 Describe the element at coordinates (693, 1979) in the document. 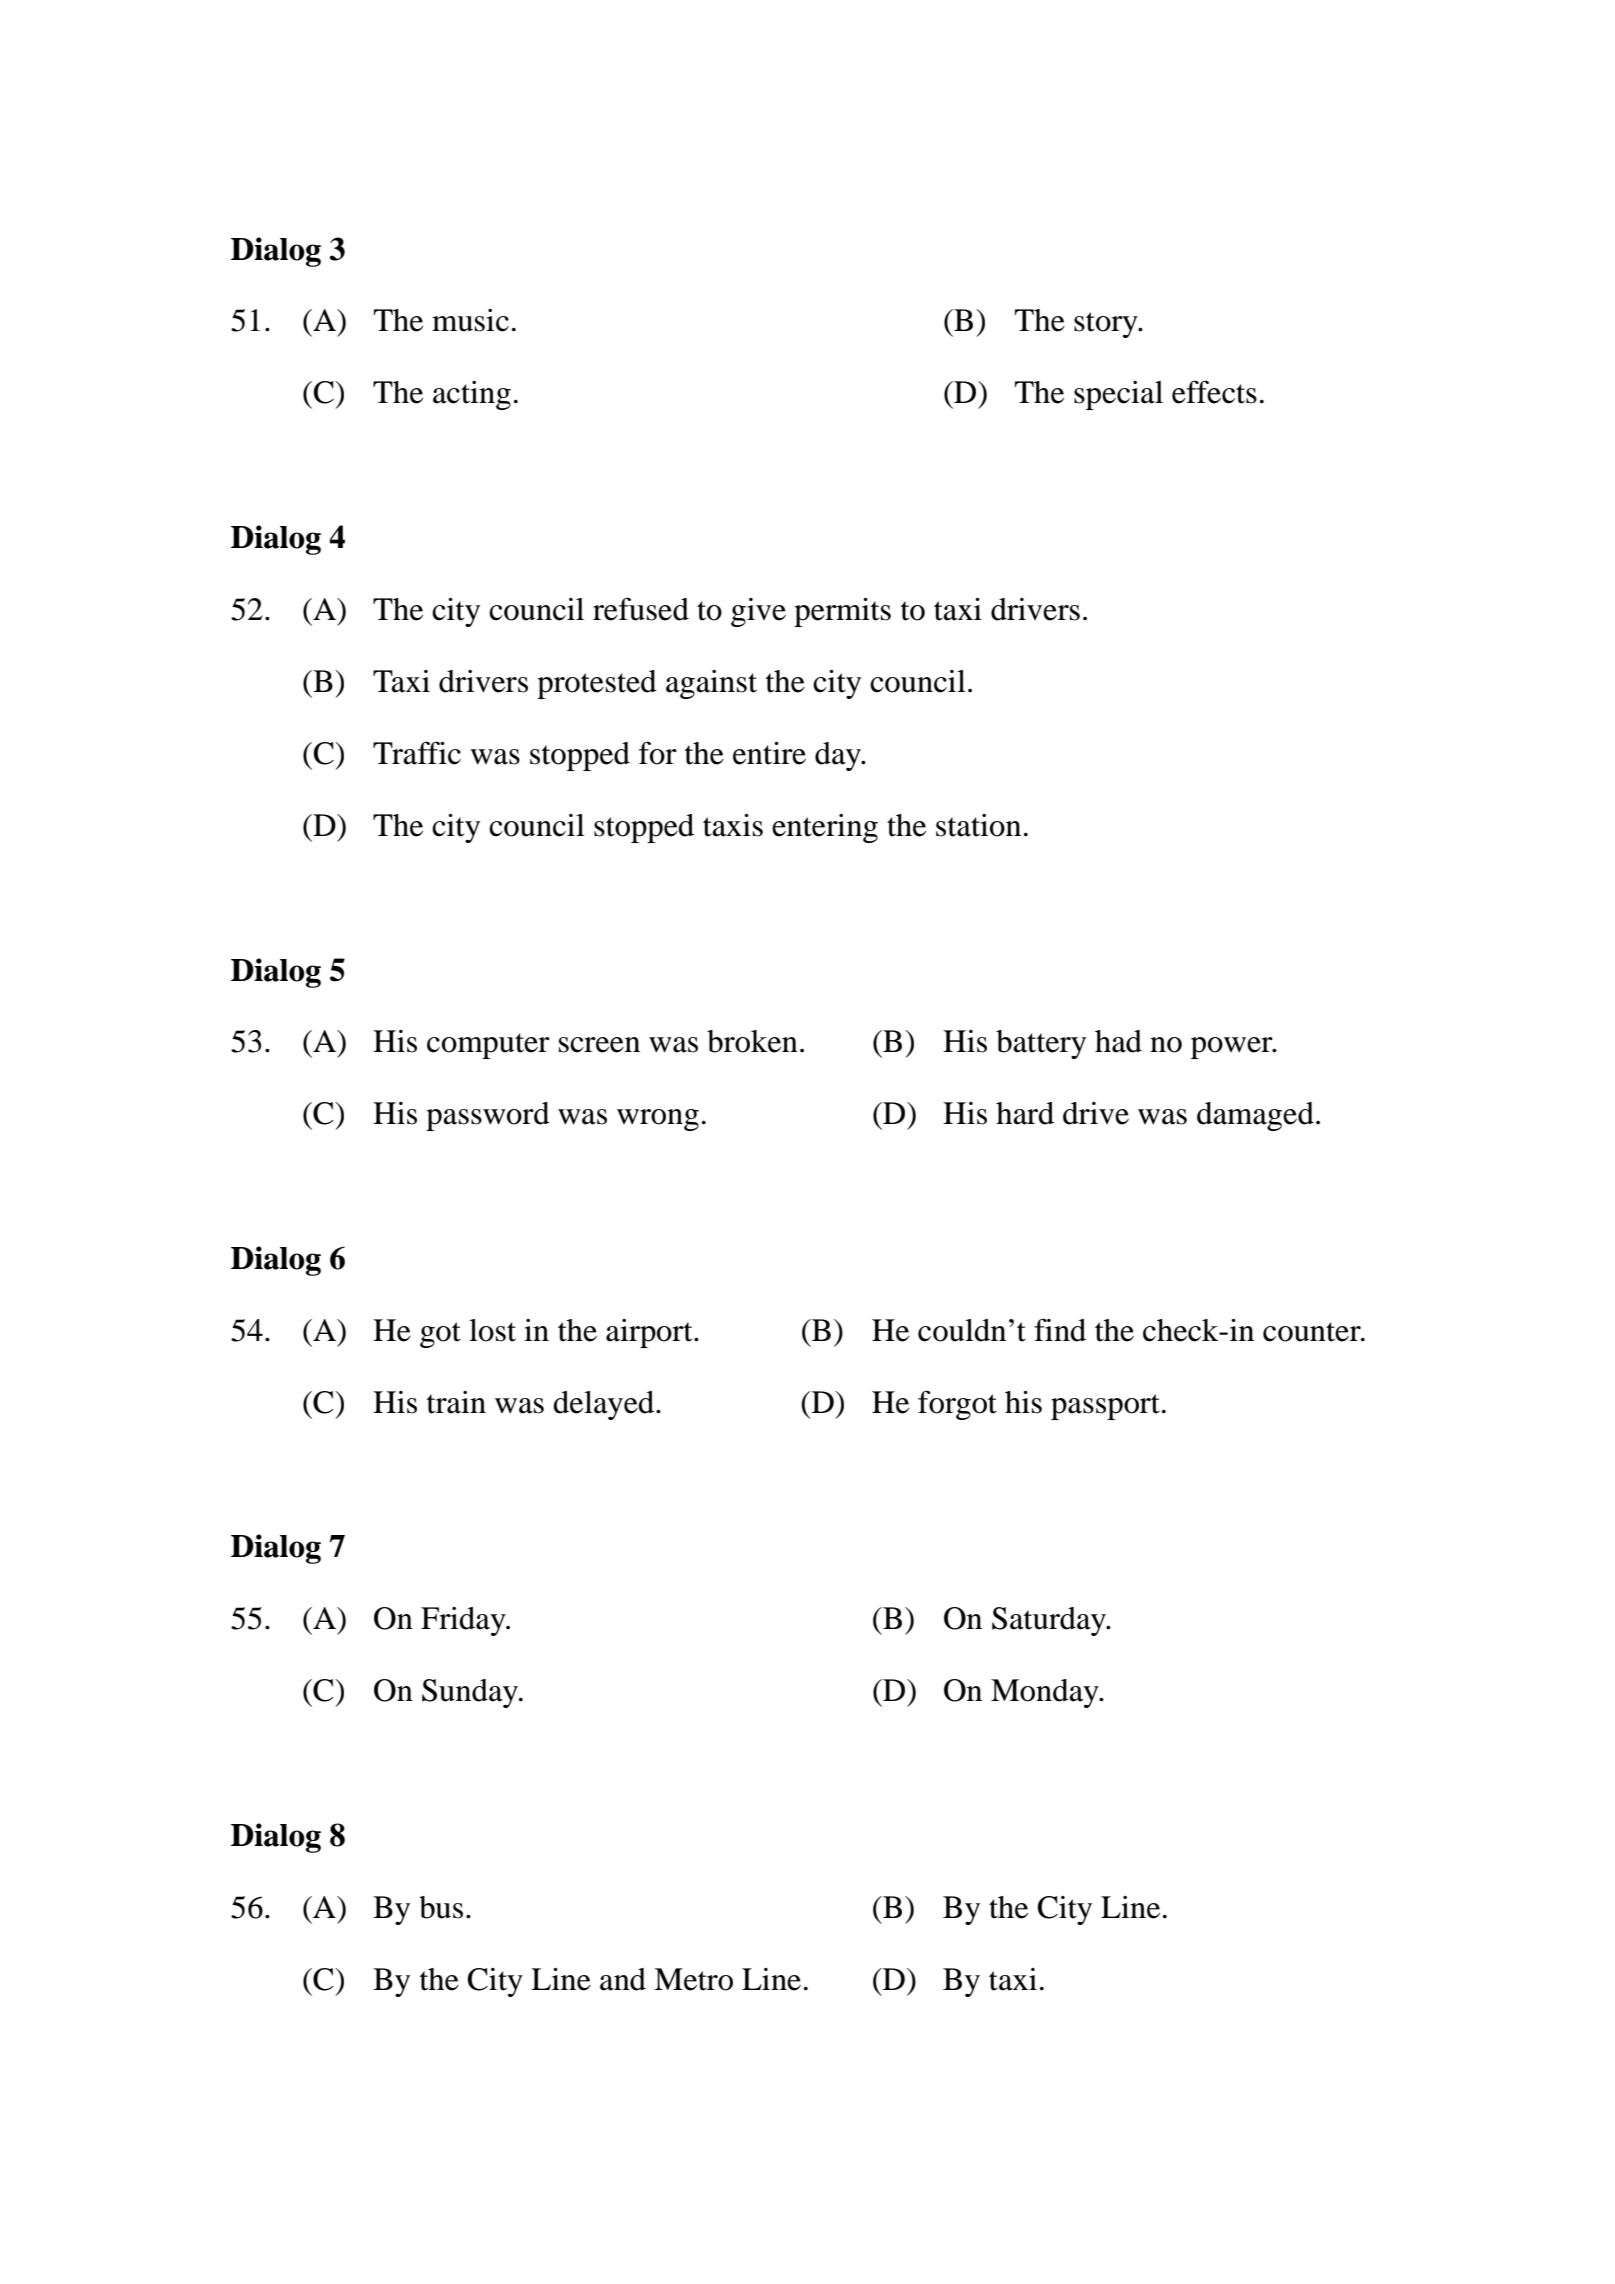

I see `Metro` at that location.
